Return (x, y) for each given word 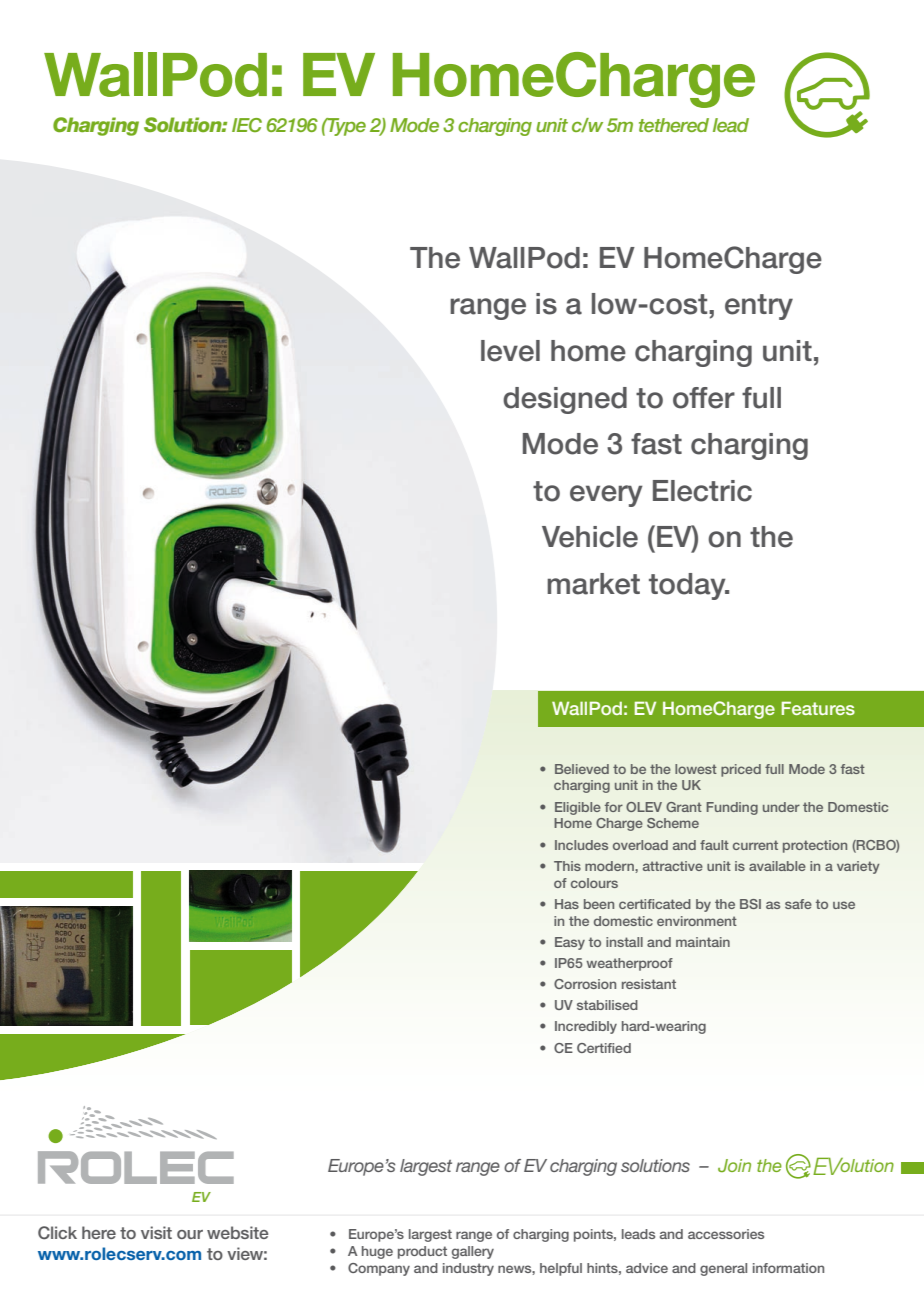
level (510, 351)
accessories (726, 1234)
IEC (247, 125)
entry (759, 307)
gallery (473, 1252)
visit (156, 1232)
